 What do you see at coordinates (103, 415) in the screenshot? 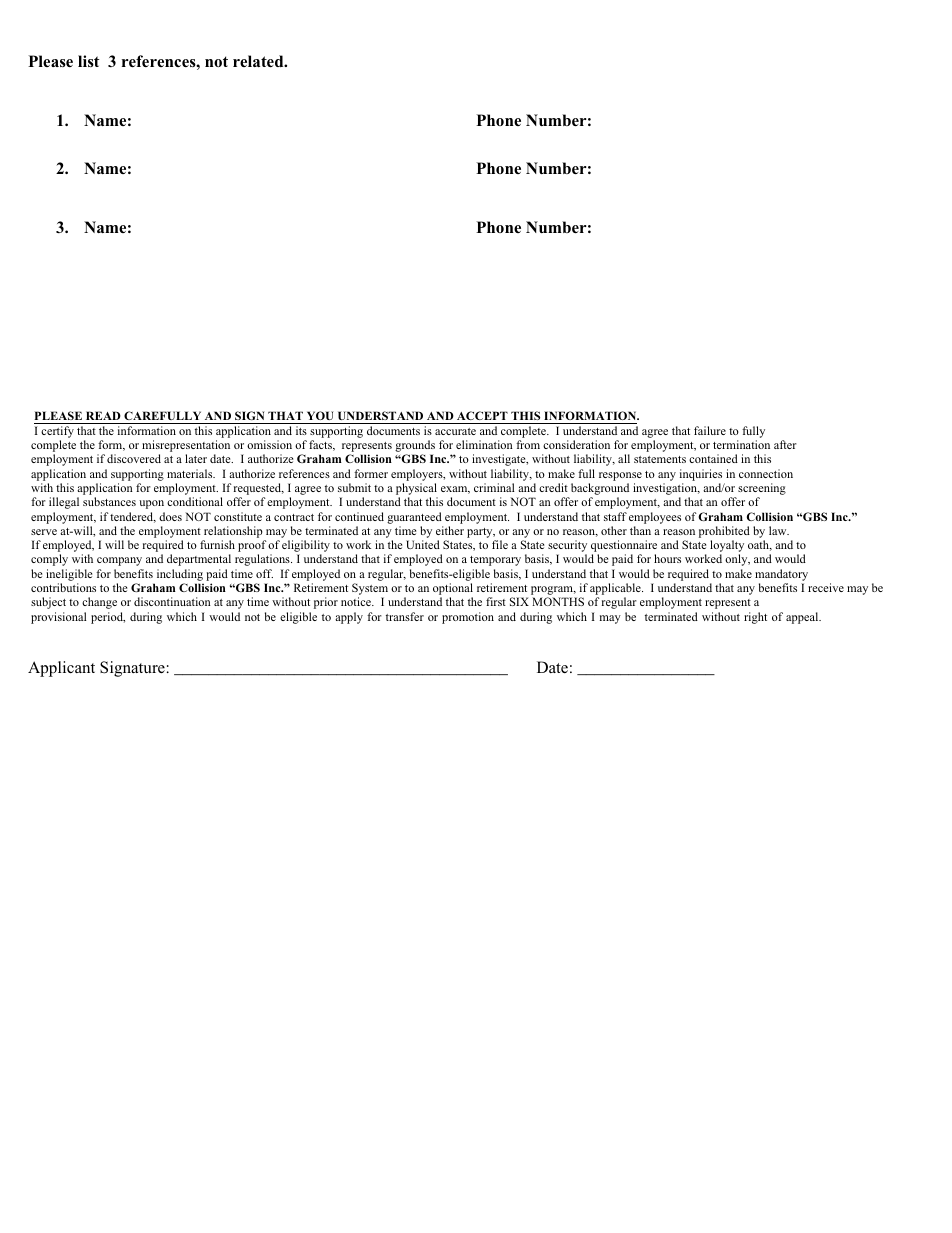
I see `READ` at bounding box center [103, 415].
